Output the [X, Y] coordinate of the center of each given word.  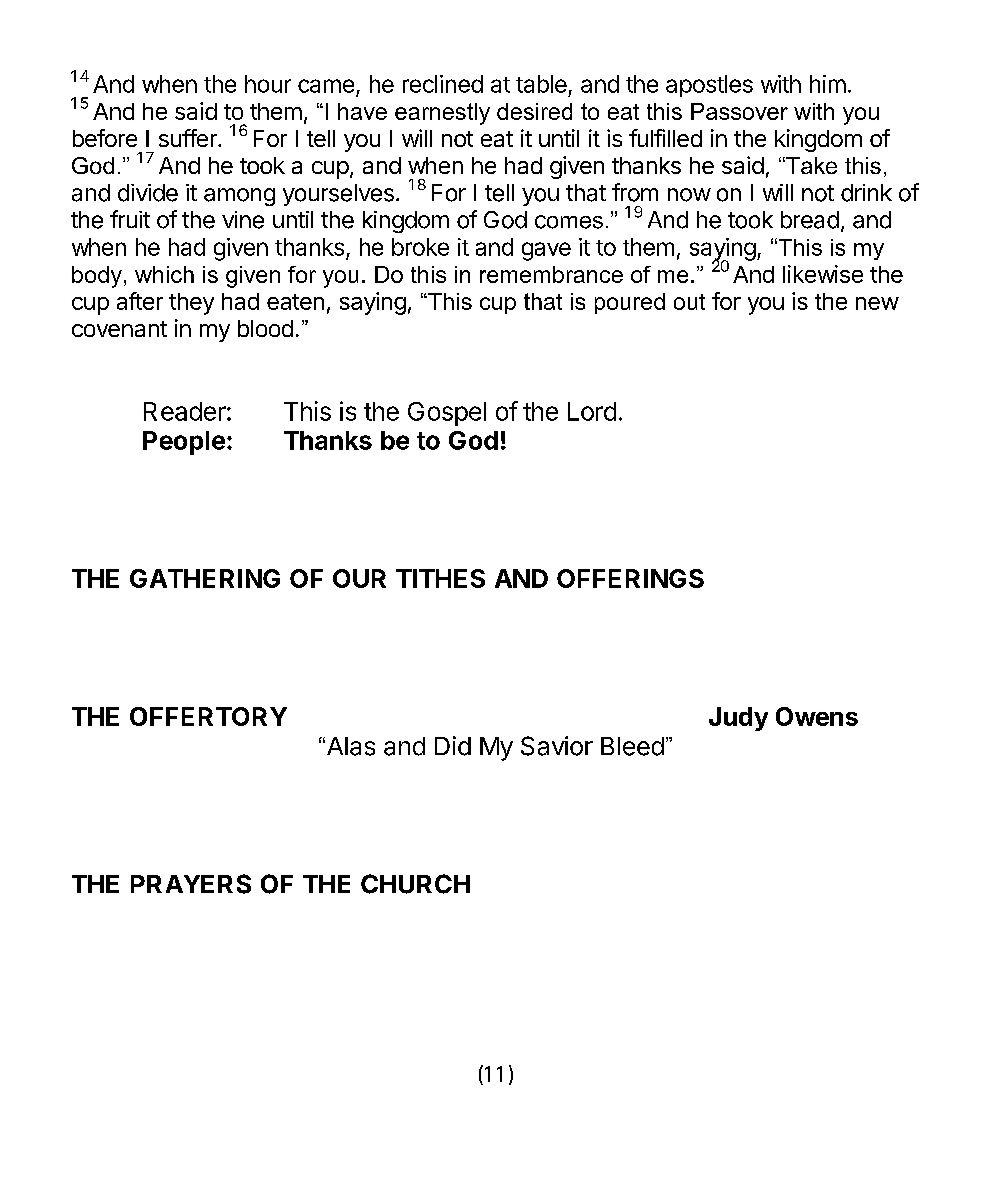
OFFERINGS [630, 578]
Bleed [632, 746]
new [877, 303]
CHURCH [415, 884]
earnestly [442, 114]
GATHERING [205, 578]
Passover [739, 111]
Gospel [447, 414]
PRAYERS [191, 884]
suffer [189, 138]
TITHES [440, 578]
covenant [119, 329]
